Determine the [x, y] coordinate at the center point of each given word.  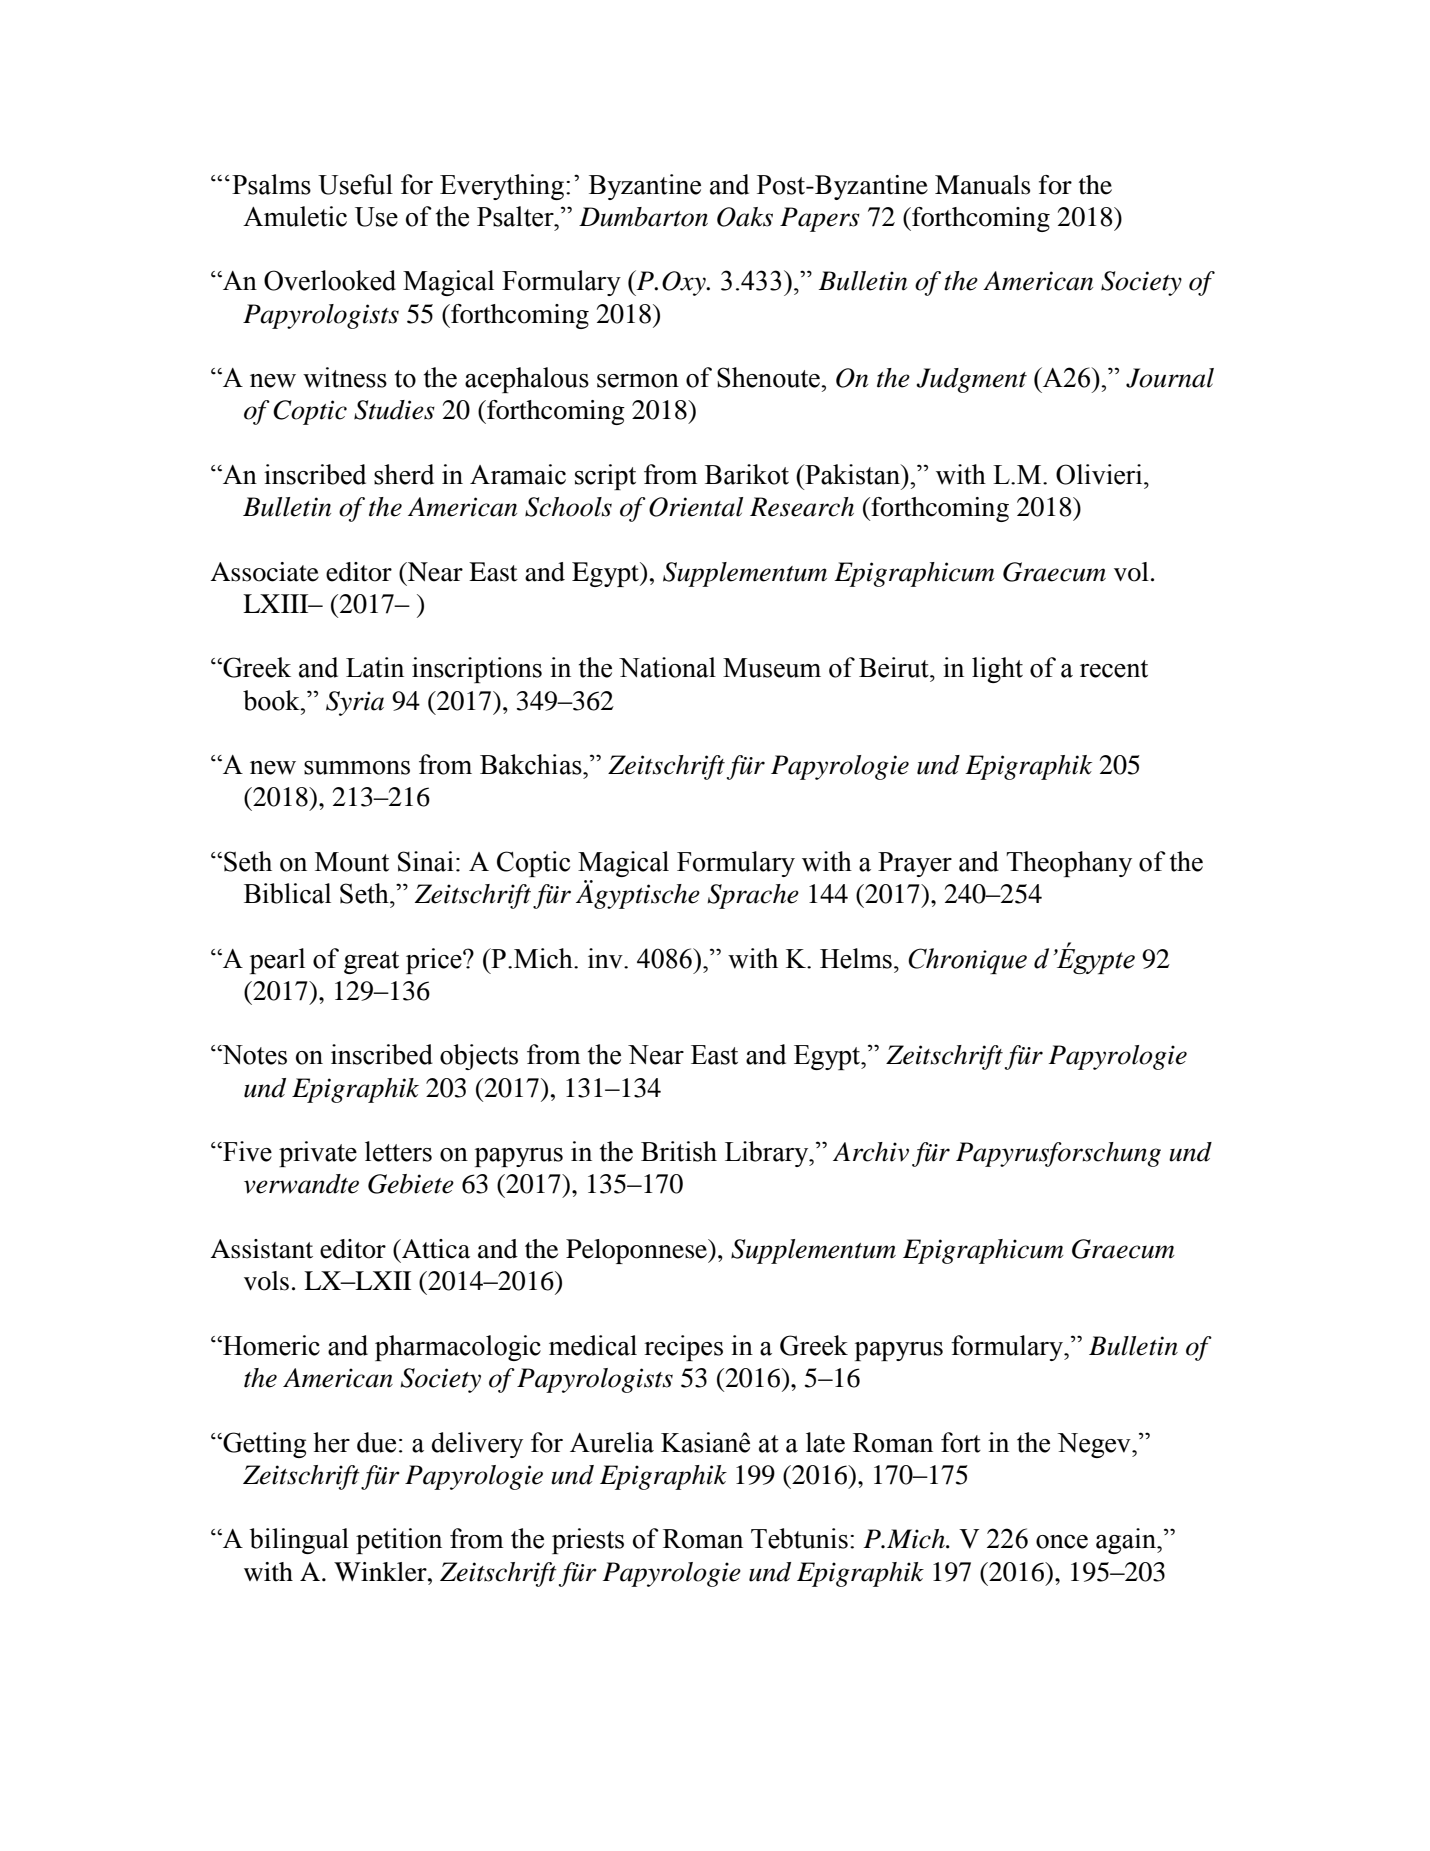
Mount [352, 862]
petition [399, 1541]
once [1062, 1542]
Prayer [915, 864]
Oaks [745, 217]
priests [588, 1541]
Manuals [982, 185]
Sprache [753, 896]
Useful [355, 184]
